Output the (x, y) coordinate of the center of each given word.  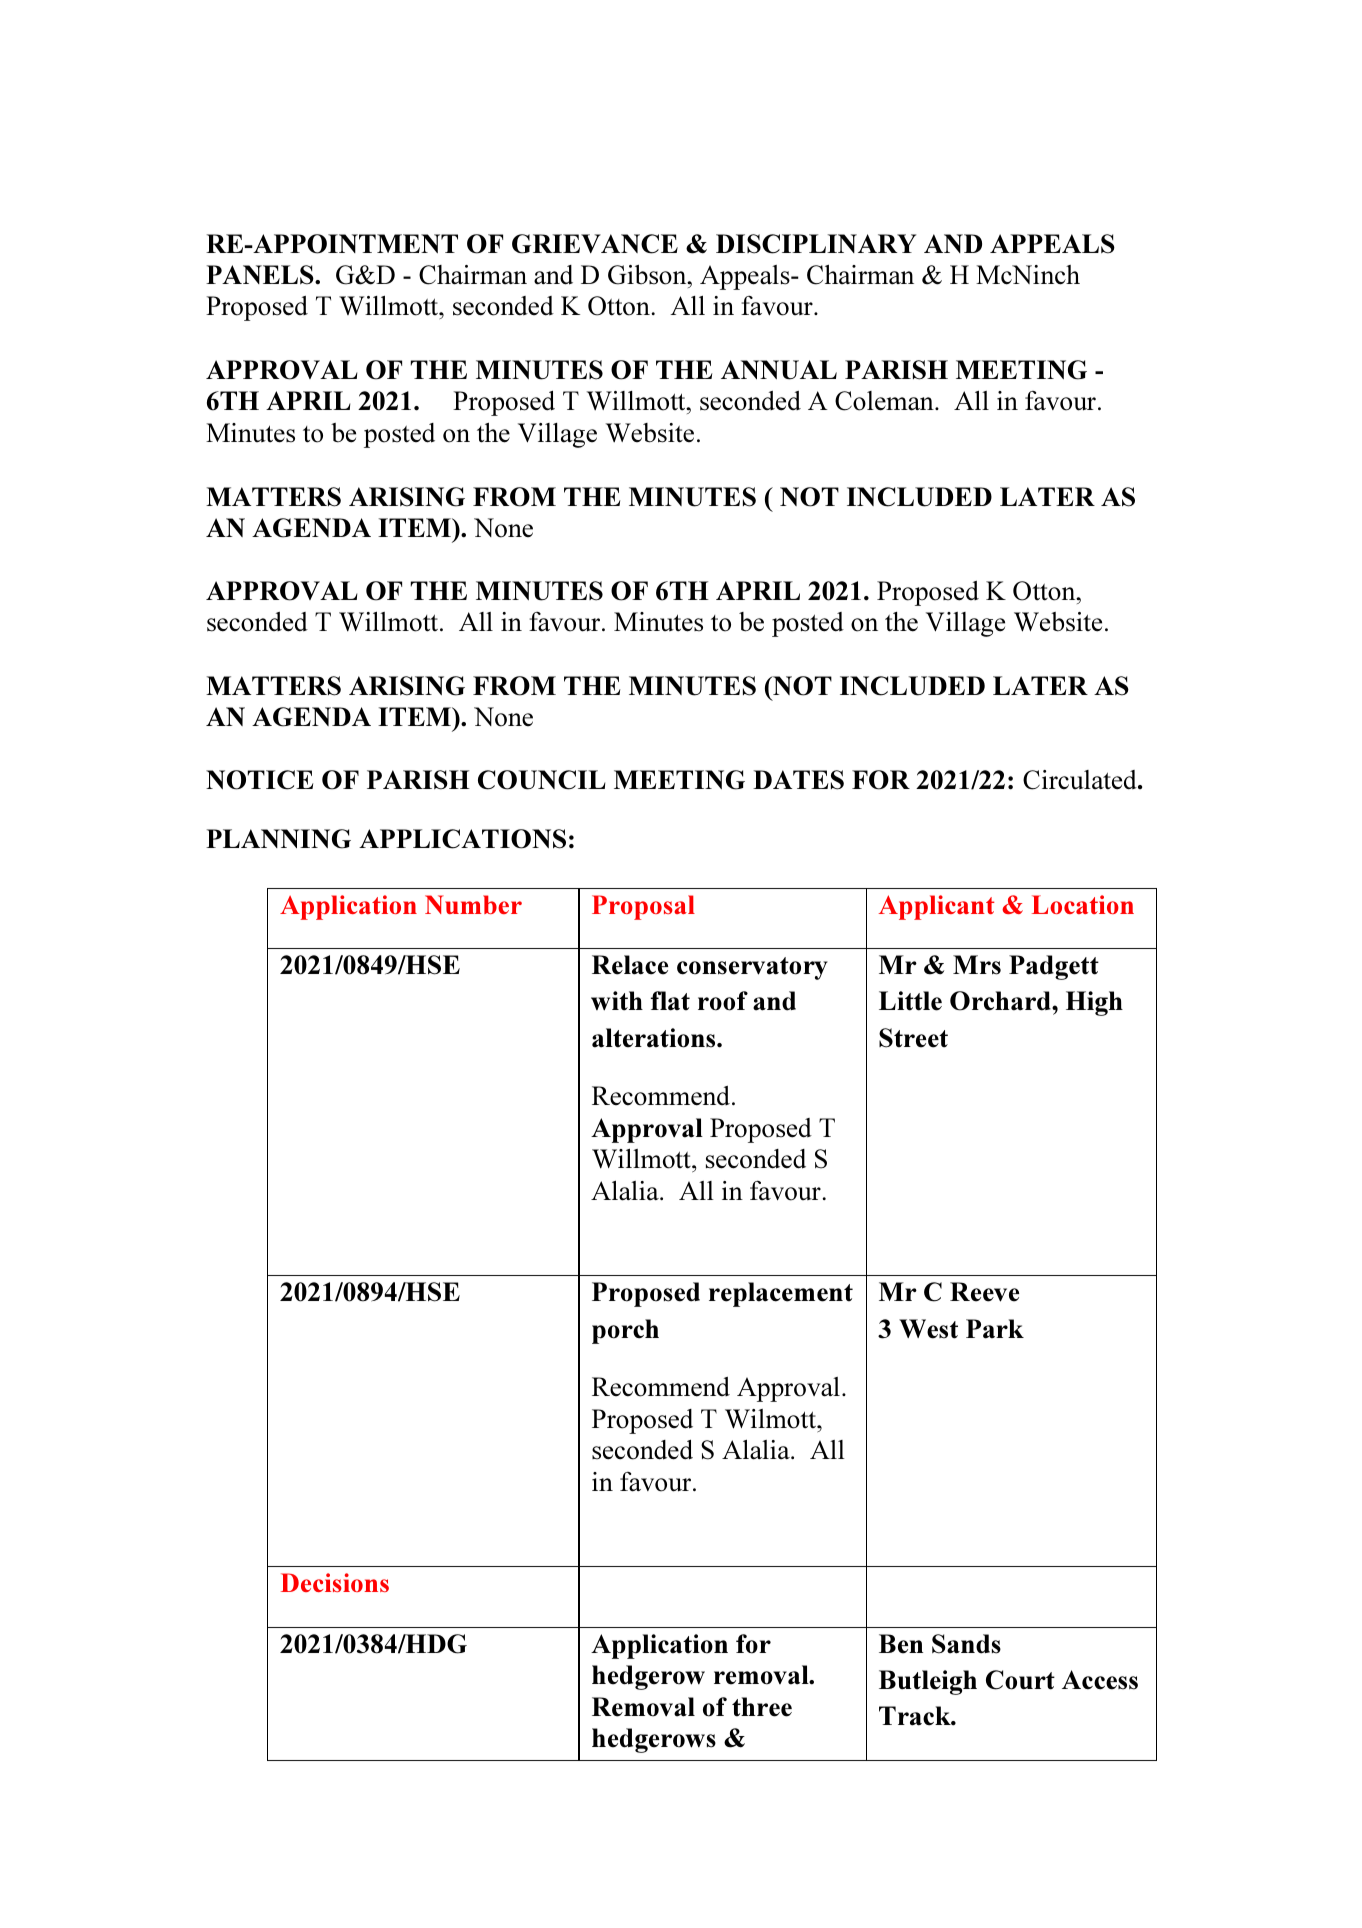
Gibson (648, 274)
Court (1020, 1680)
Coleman (885, 401)
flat (670, 1001)
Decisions (335, 1582)
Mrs (977, 965)
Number (473, 904)
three (762, 1707)
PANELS (261, 275)
